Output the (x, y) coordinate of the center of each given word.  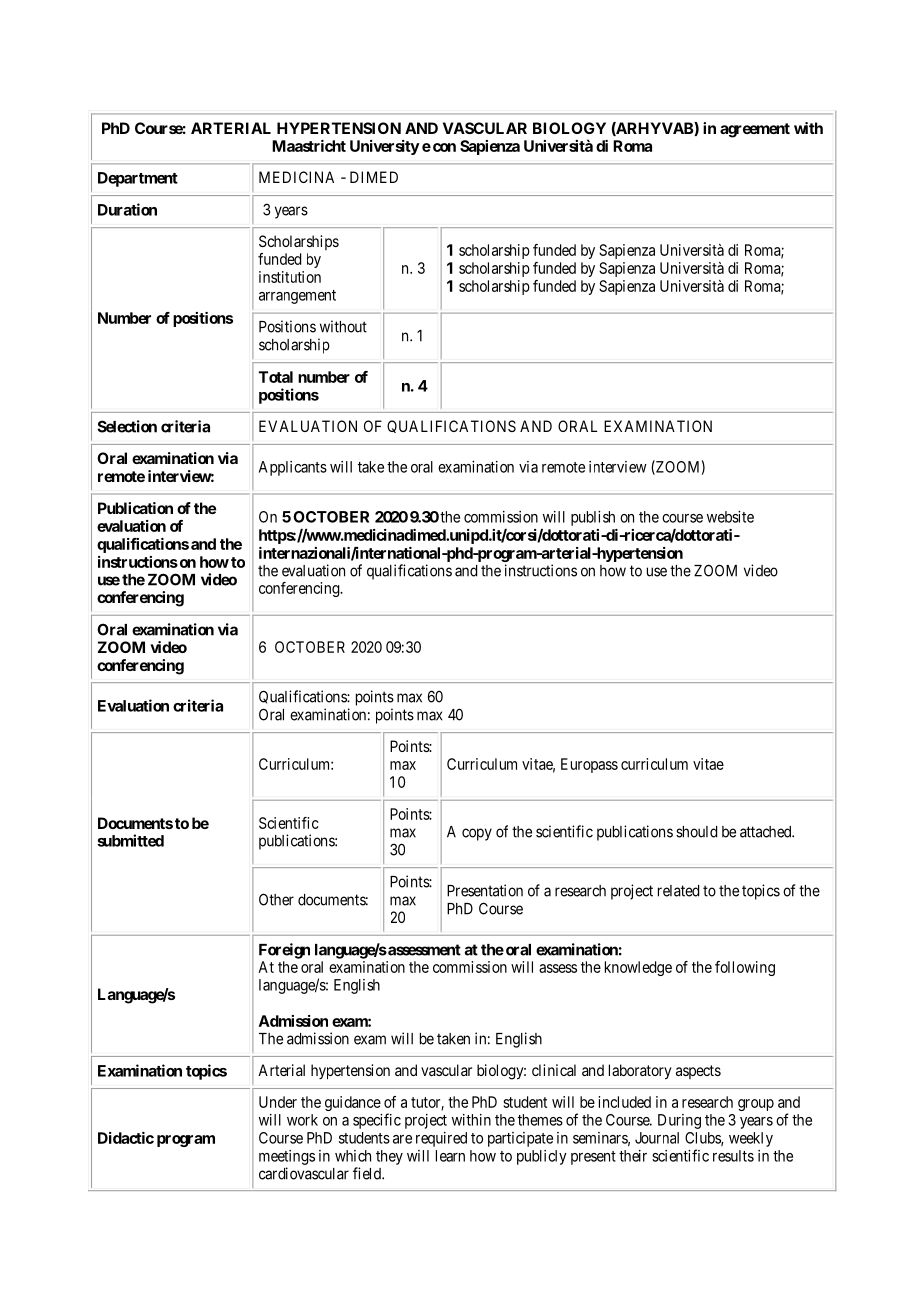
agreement (755, 130)
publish (593, 518)
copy (477, 834)
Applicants (293, 468)
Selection (127, 426)
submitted (130, 840)
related (678, 891)
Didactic (126, 1138)
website (730, 517)
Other (276, 899)
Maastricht (309, 146)
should (696, 832)
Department (138, 179)
